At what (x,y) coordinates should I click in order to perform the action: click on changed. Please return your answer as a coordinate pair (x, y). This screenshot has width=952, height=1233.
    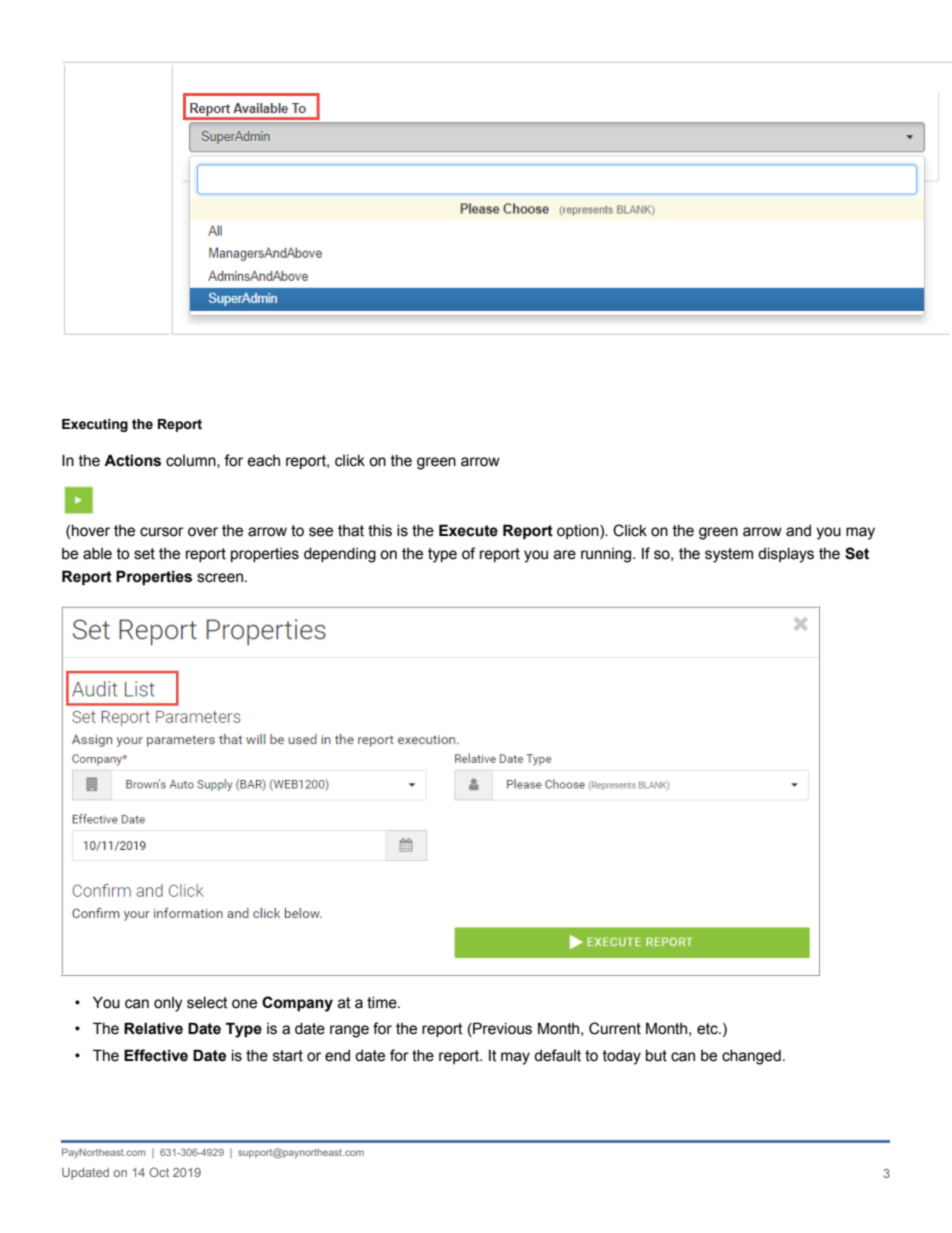
    Looking at the image, I should click on (751, 1057).
